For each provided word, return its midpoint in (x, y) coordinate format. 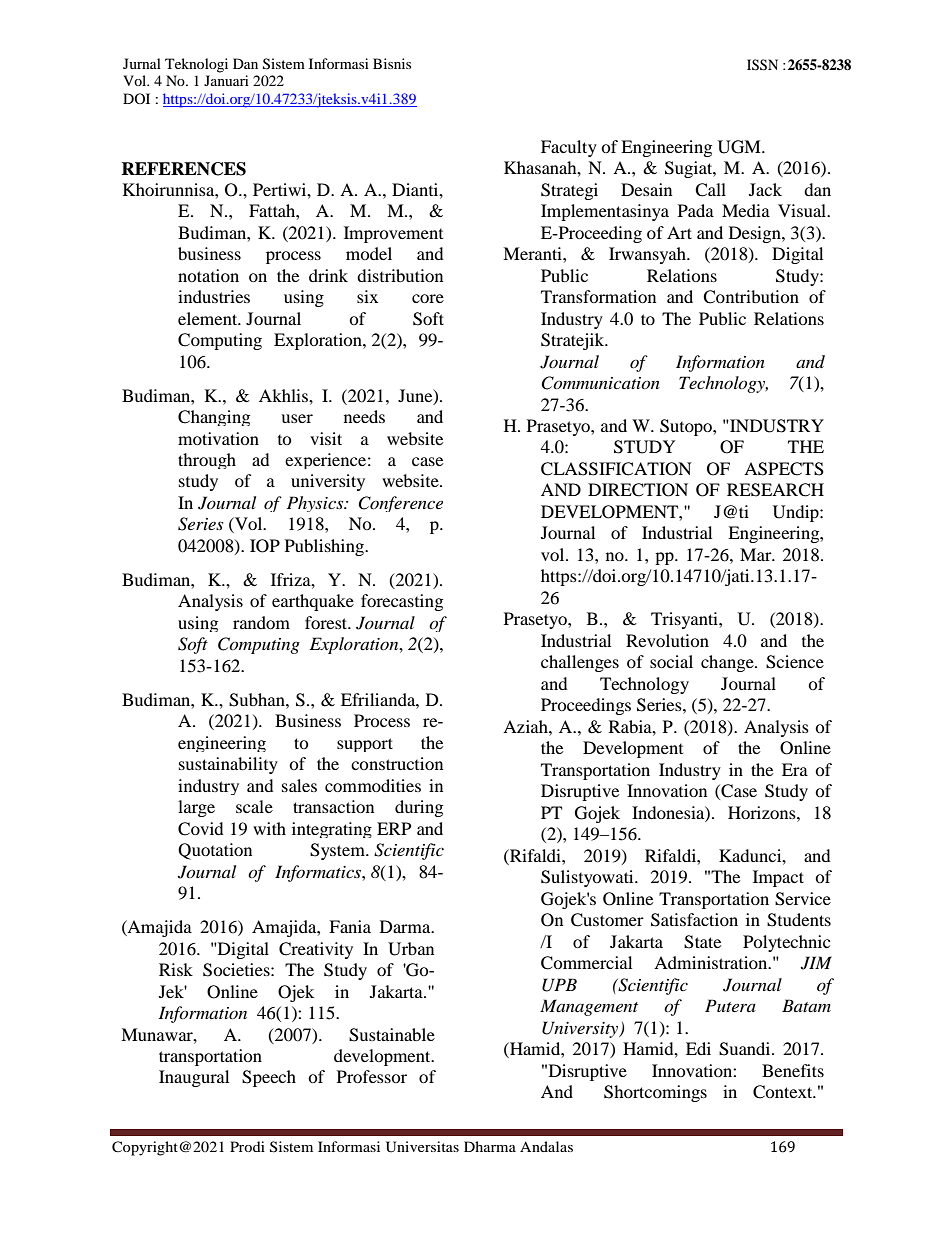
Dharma (490, 1146)
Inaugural (194, 1078)
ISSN (762, 65)
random (261, 622)
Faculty (569, 148)
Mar (757, 554)
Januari (226, 80)
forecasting (402, 602)
